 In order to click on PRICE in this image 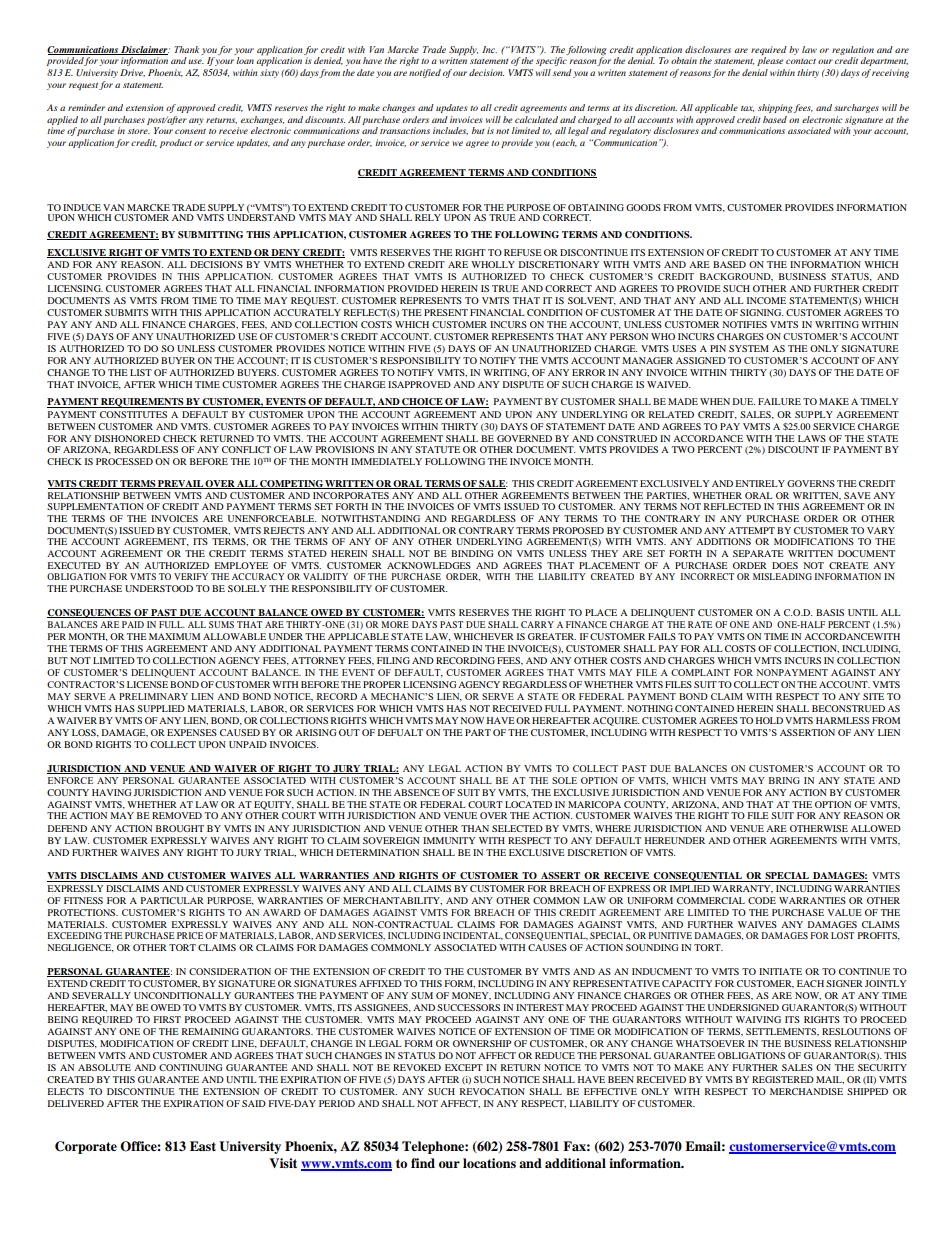, I will do `click(190, 935)`.
